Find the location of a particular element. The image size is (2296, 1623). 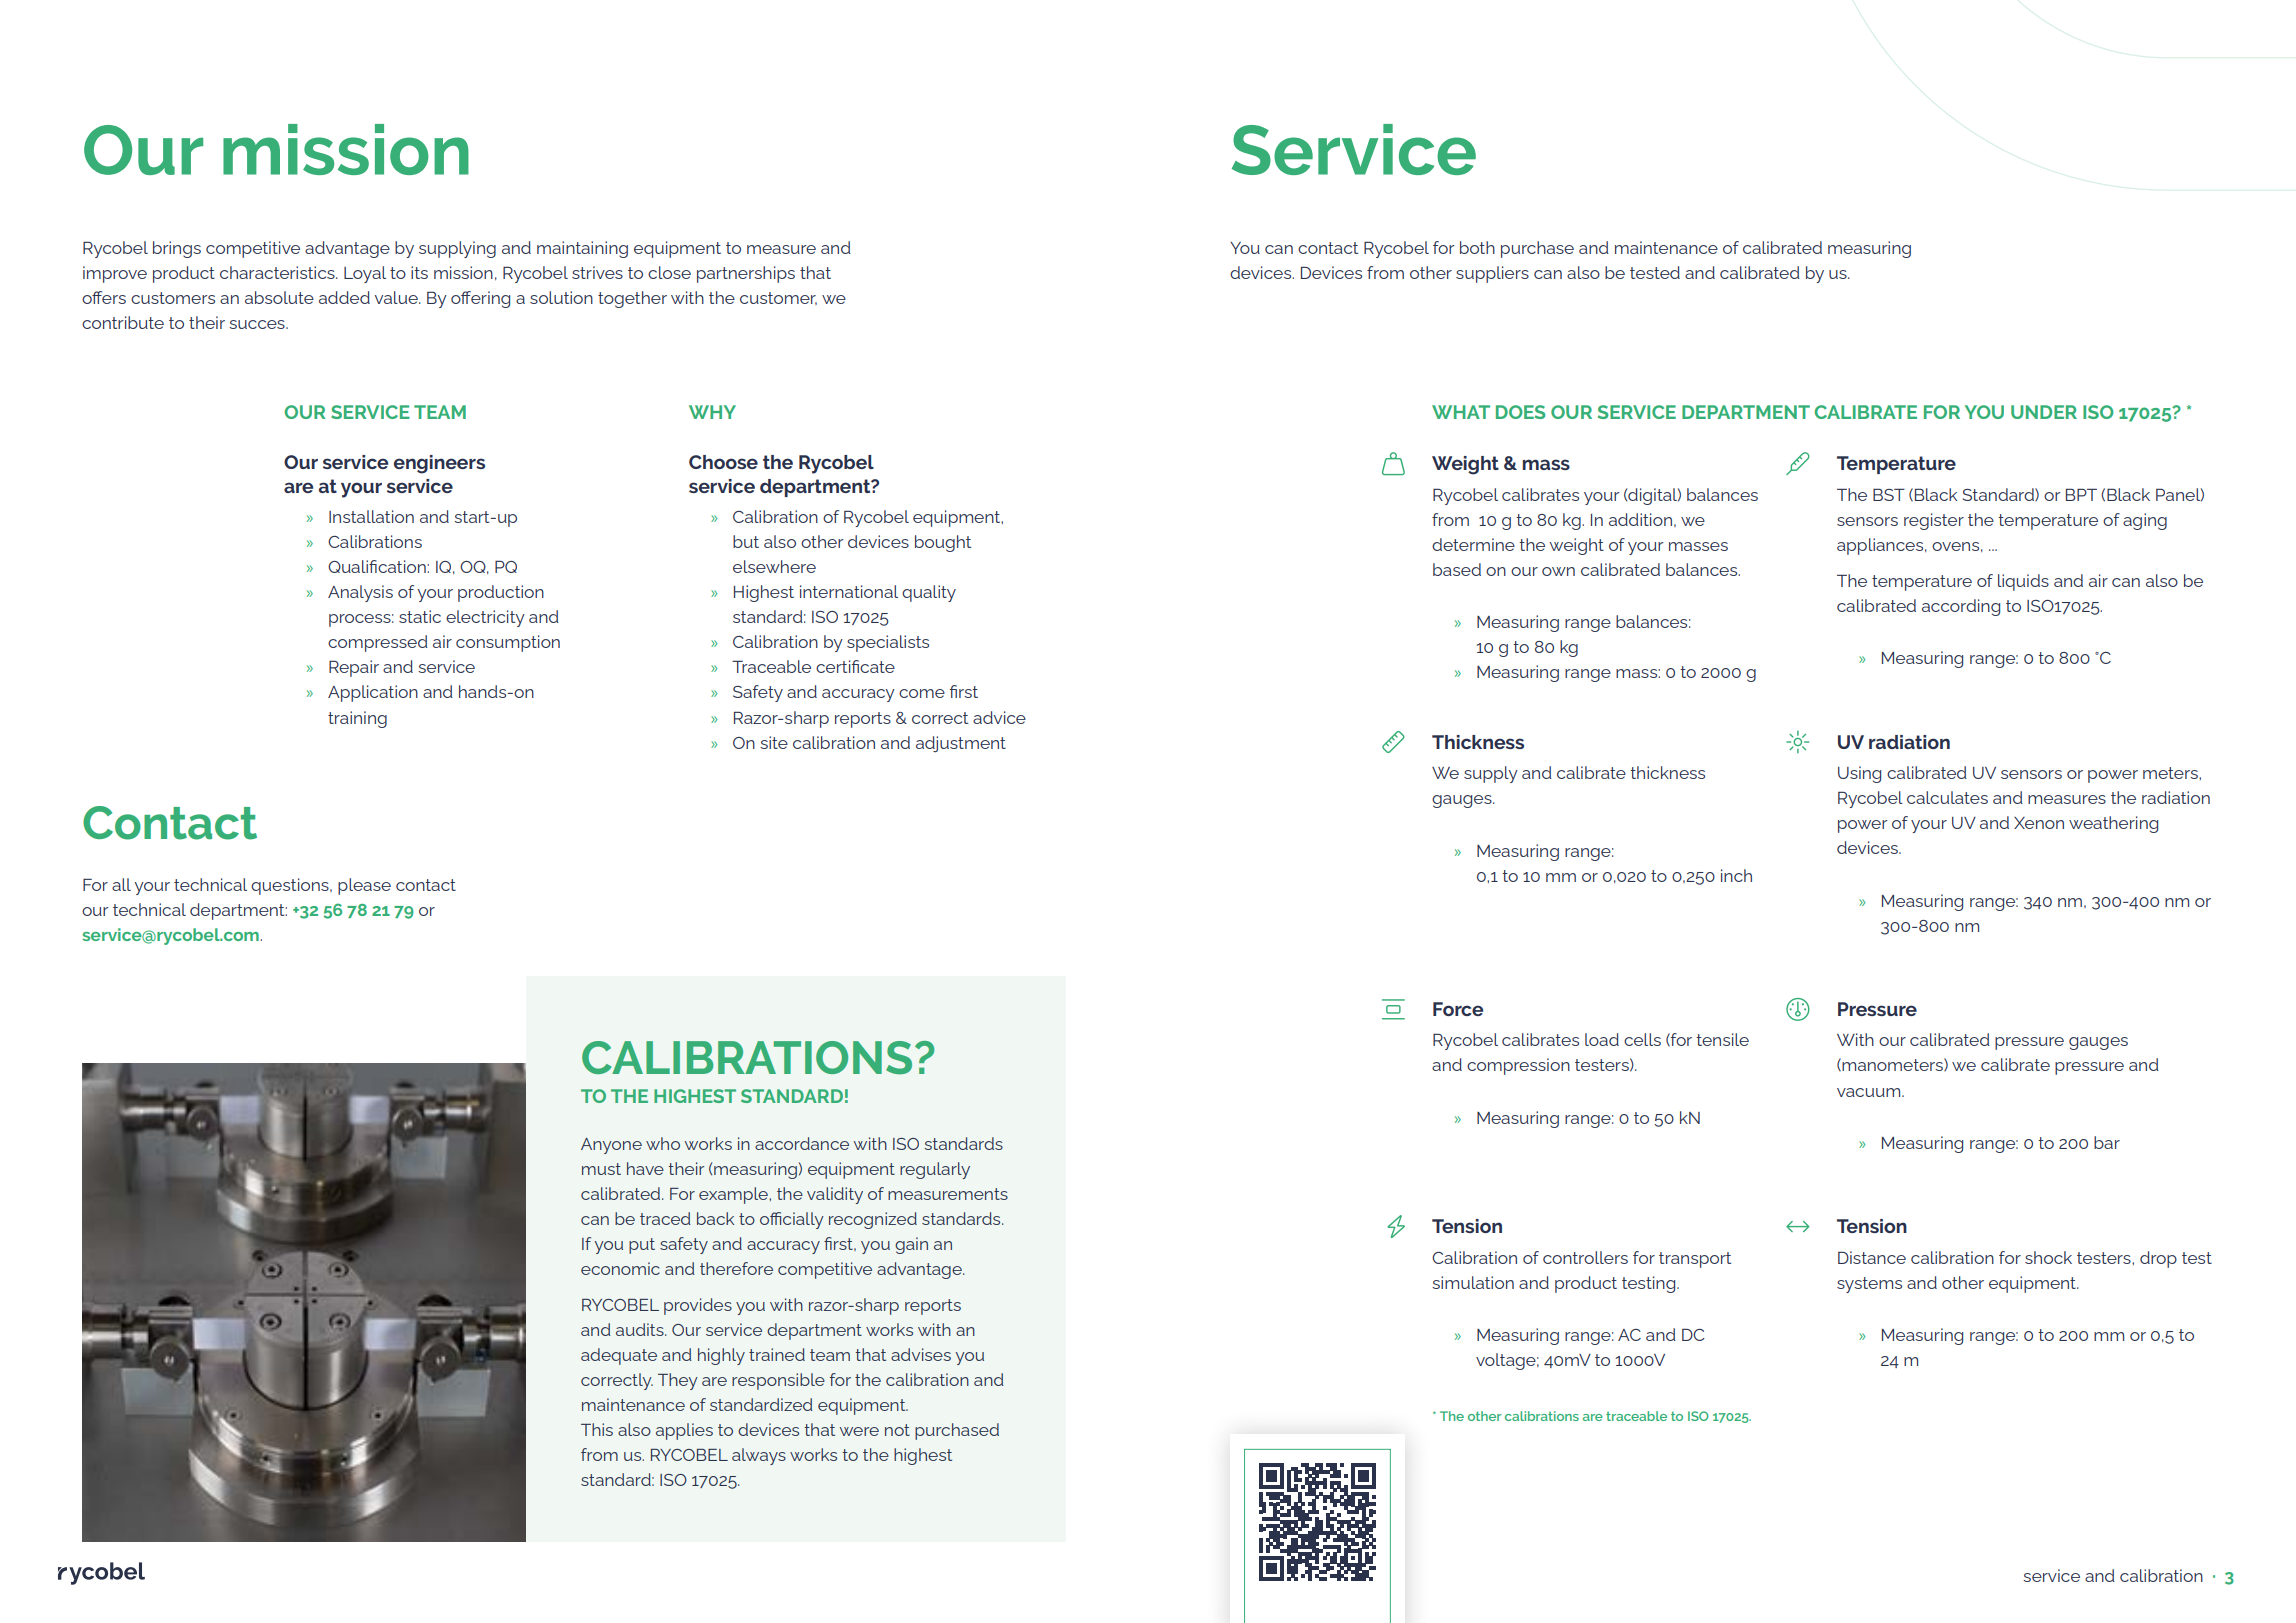

training is located at coordinates (357, 719).
